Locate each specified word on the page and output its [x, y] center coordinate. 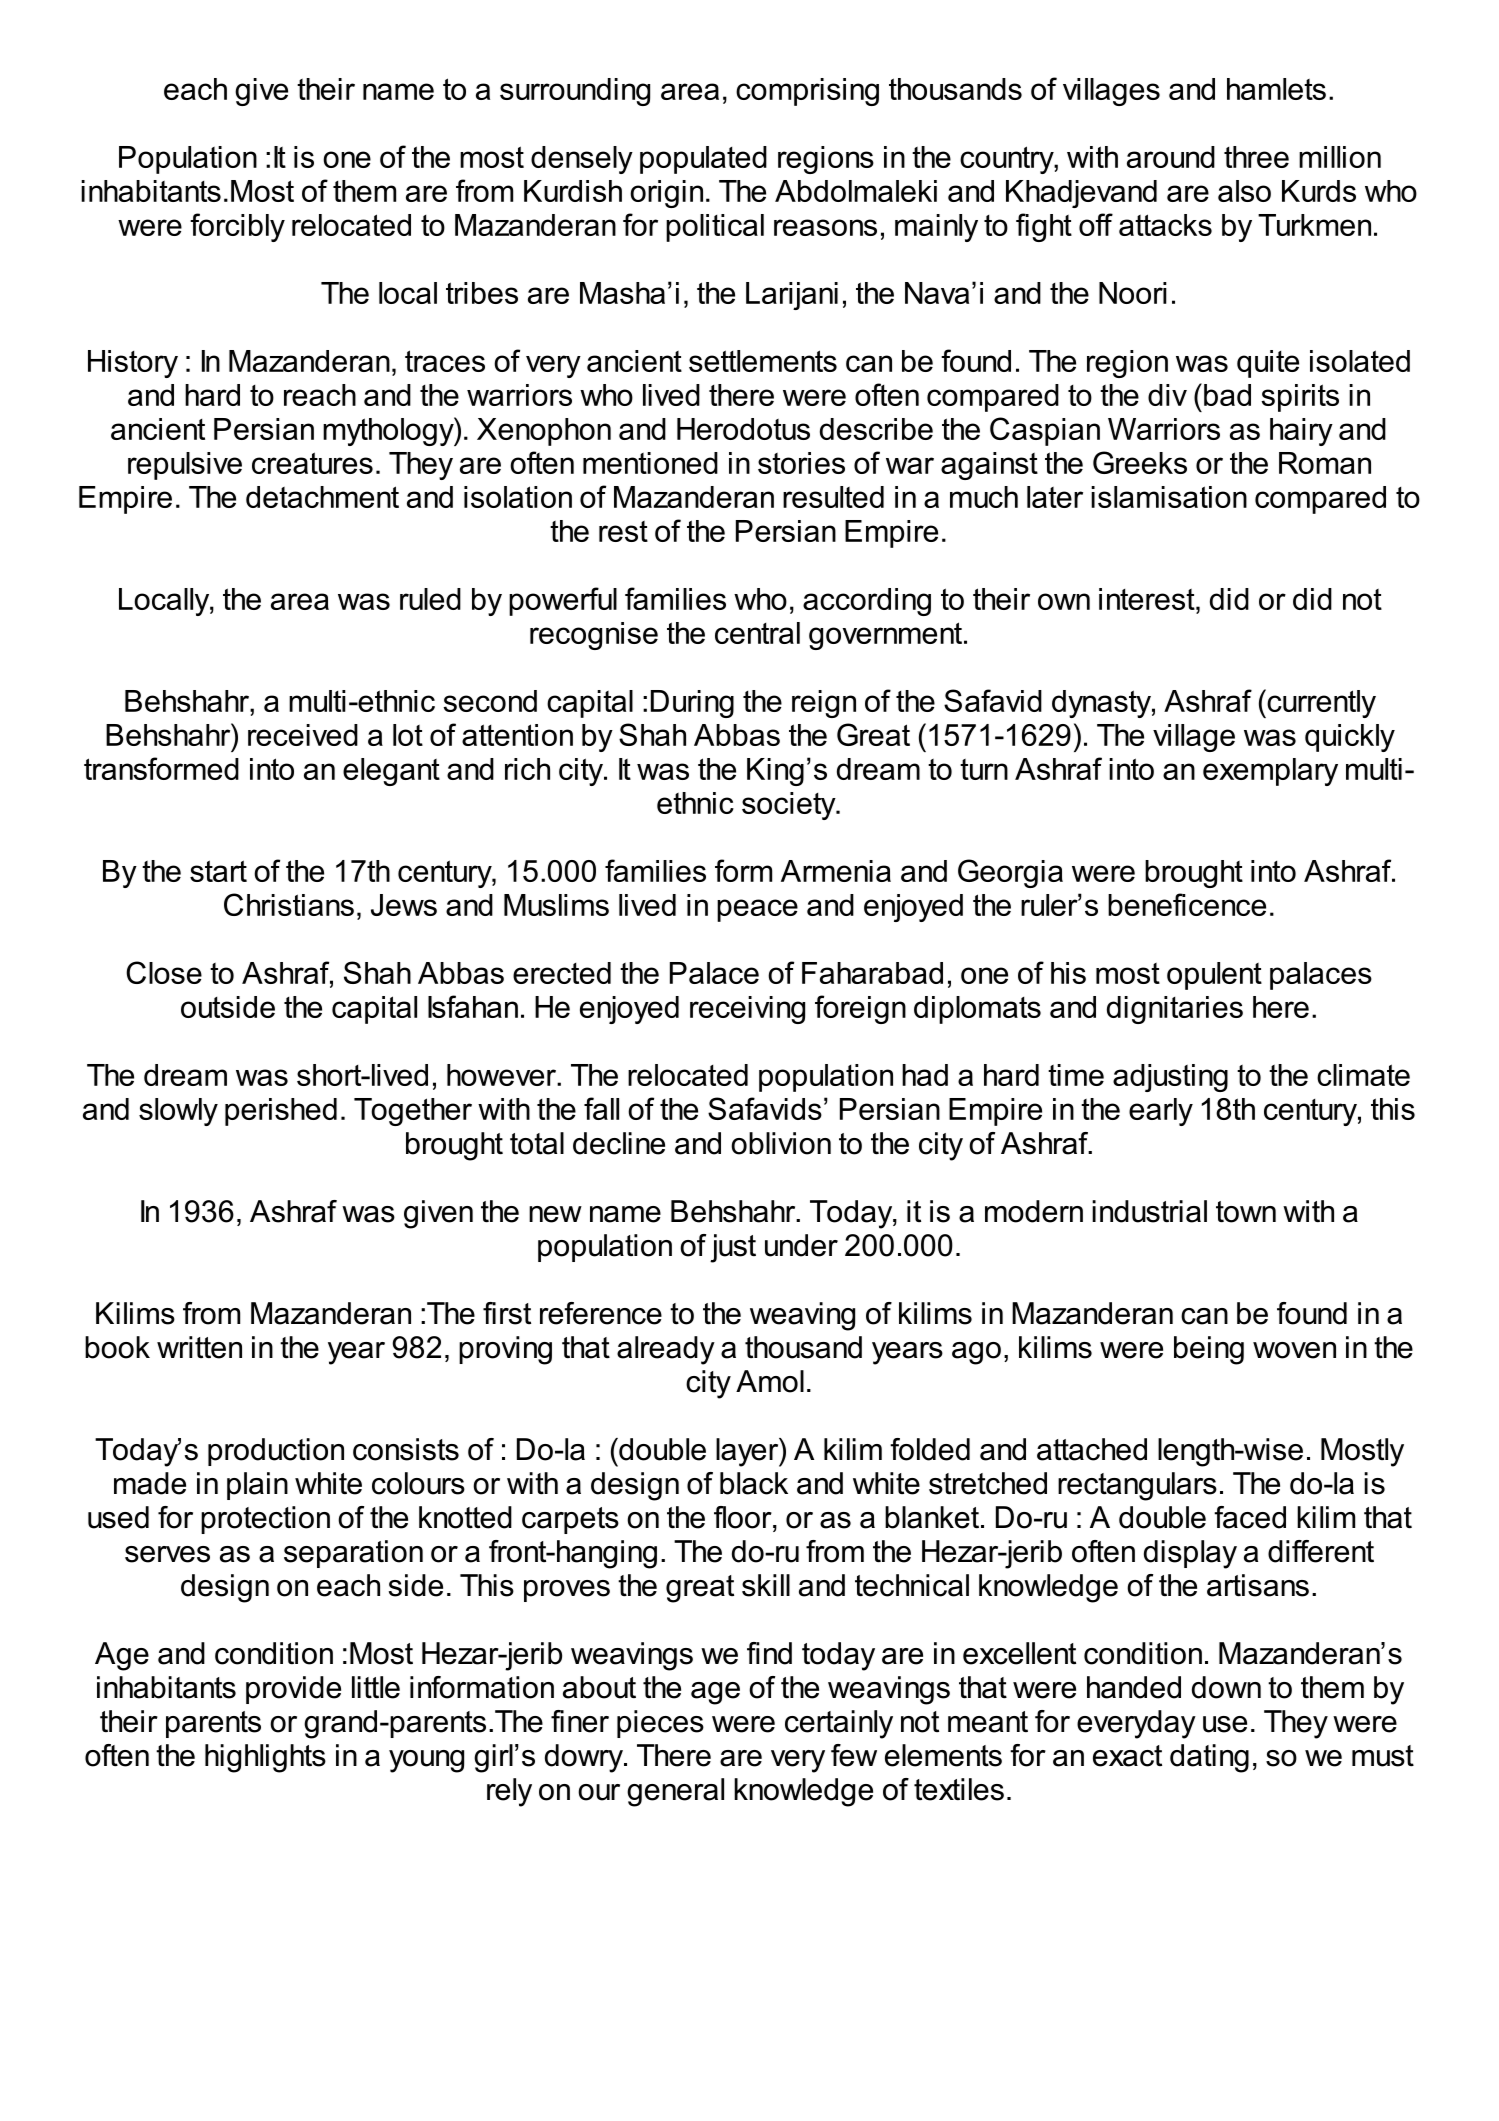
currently [1320, 703]
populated [703, 160]
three [1256, 157]
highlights [265, 1758]
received [303, 735]
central [757, 633]
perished [281, 1112]
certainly [839, 1724]
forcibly [237, 227]
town [1246, 1212]
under [801, 1245]
